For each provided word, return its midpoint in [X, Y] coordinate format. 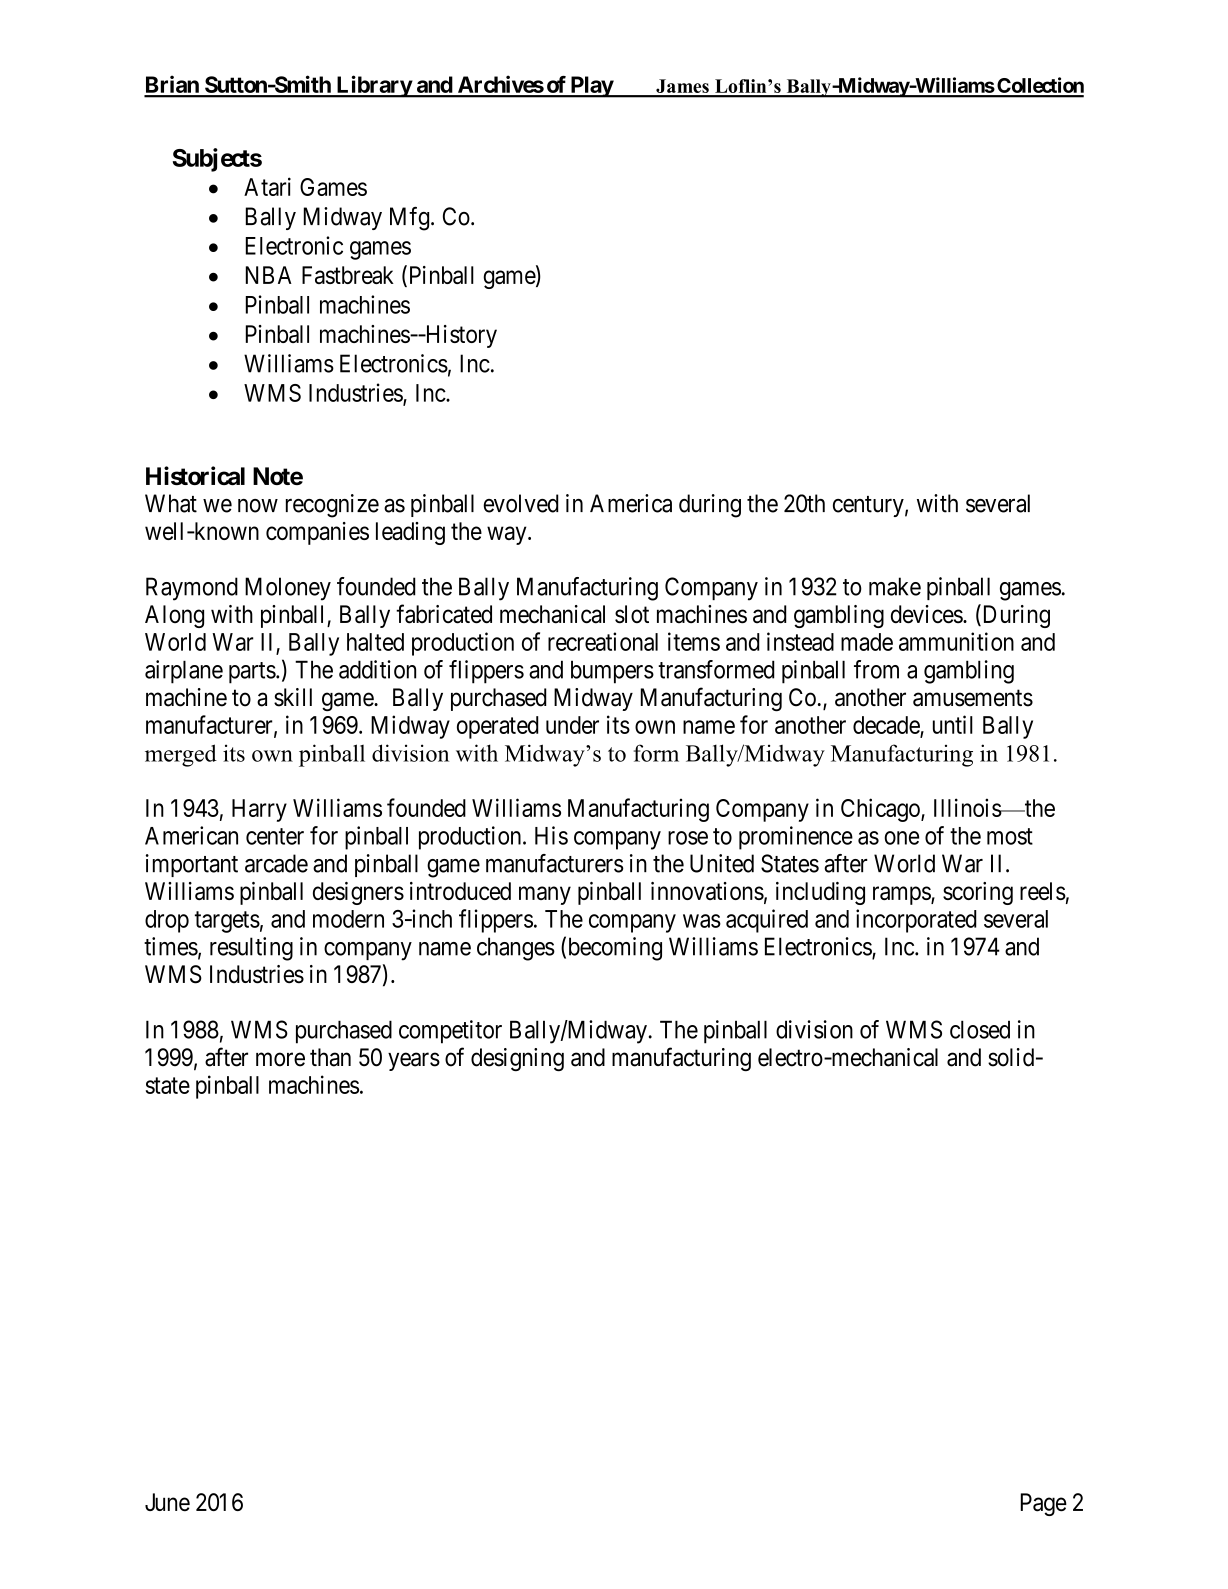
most [1010, 836]
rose [688, 838]
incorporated [916, 921]
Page [1044, 1504]
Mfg [409, 218]
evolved [521, 503]
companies [317, 533]
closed [980, 1029]
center [275, 836]
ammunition [956, 641]
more [280, 1059]
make [895, 586]
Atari [267, 186]
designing [517, 1059]
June [167, 1502]
